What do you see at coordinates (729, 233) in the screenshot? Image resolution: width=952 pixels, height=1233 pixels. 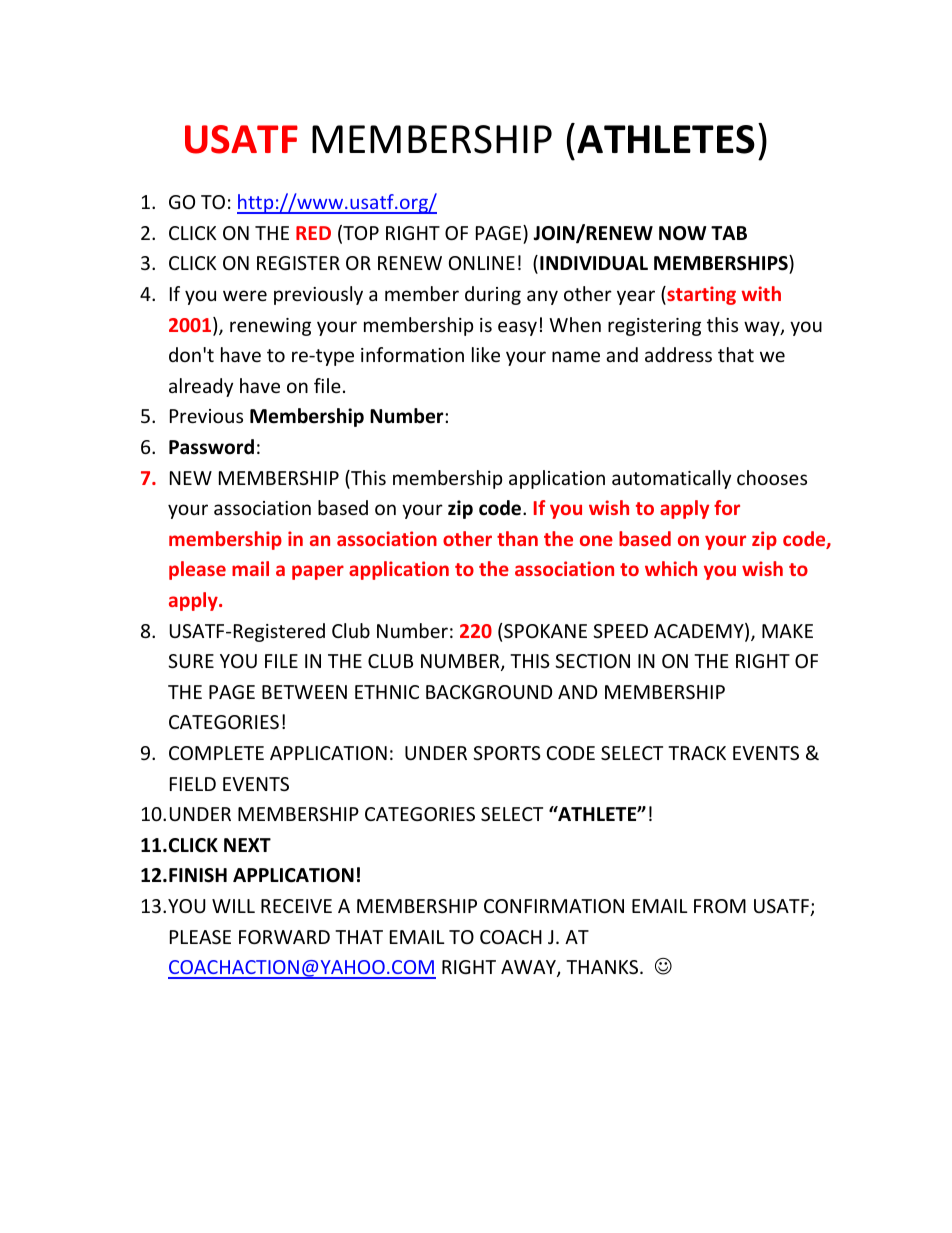 I see `TAB` at bounding box center [729, 233].
